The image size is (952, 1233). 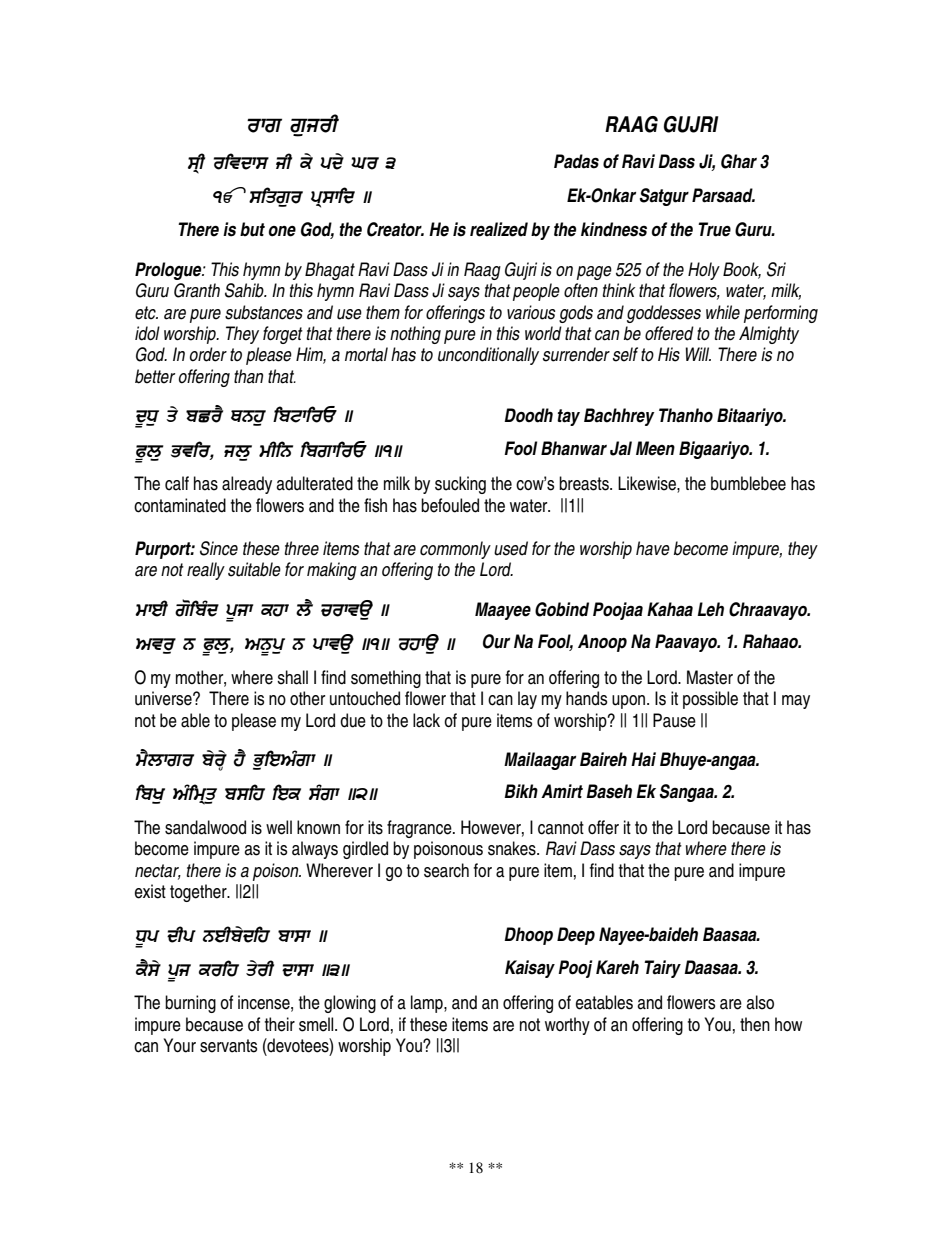 I want to click on lack, so click(x=426, y=720).
